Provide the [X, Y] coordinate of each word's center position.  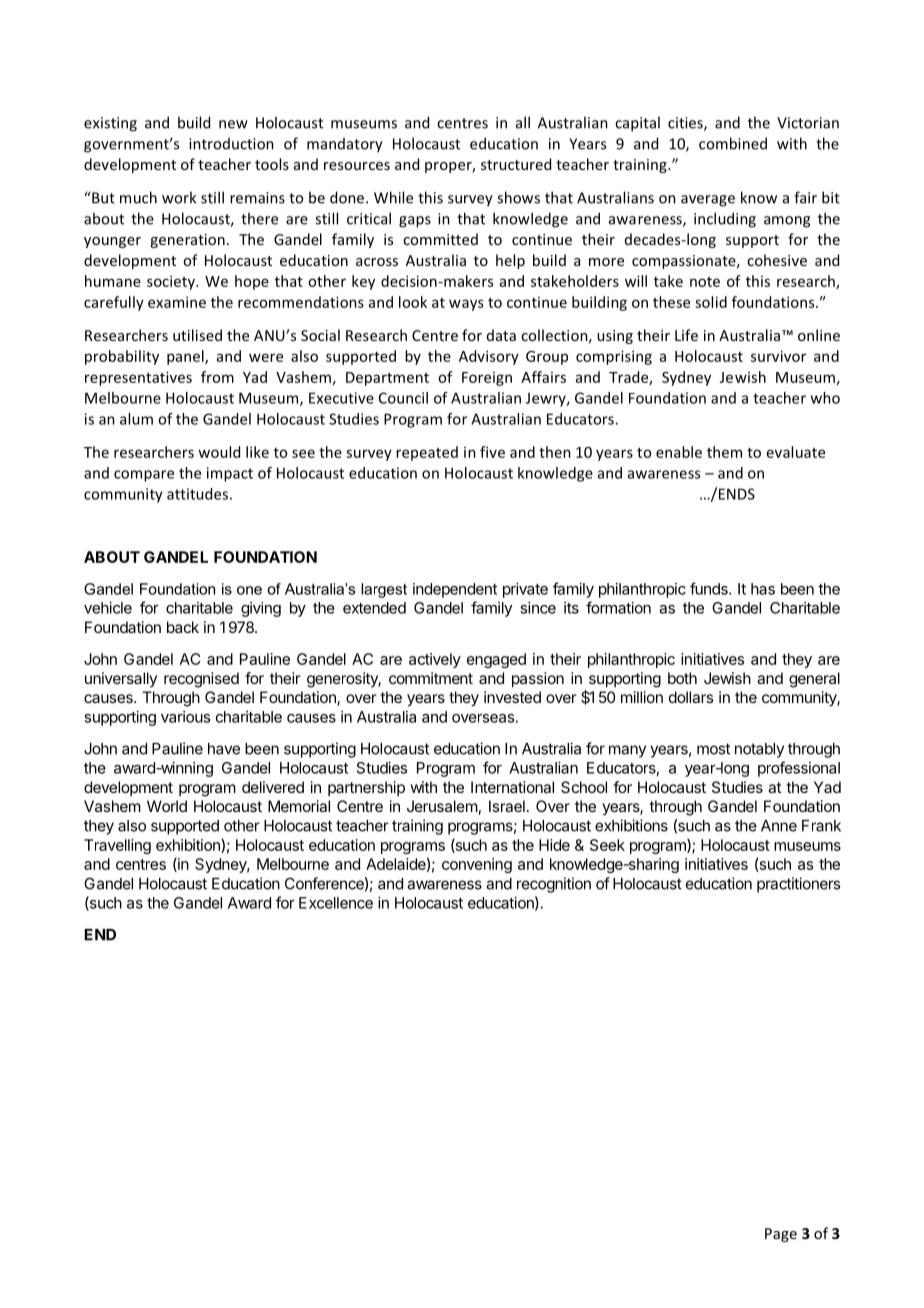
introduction [231, 144]
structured [516, 164]
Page [781, 1235]
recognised [201, 680]
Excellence [336, 903]
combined [733, 143]
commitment [431, 678]
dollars [691, 697]
